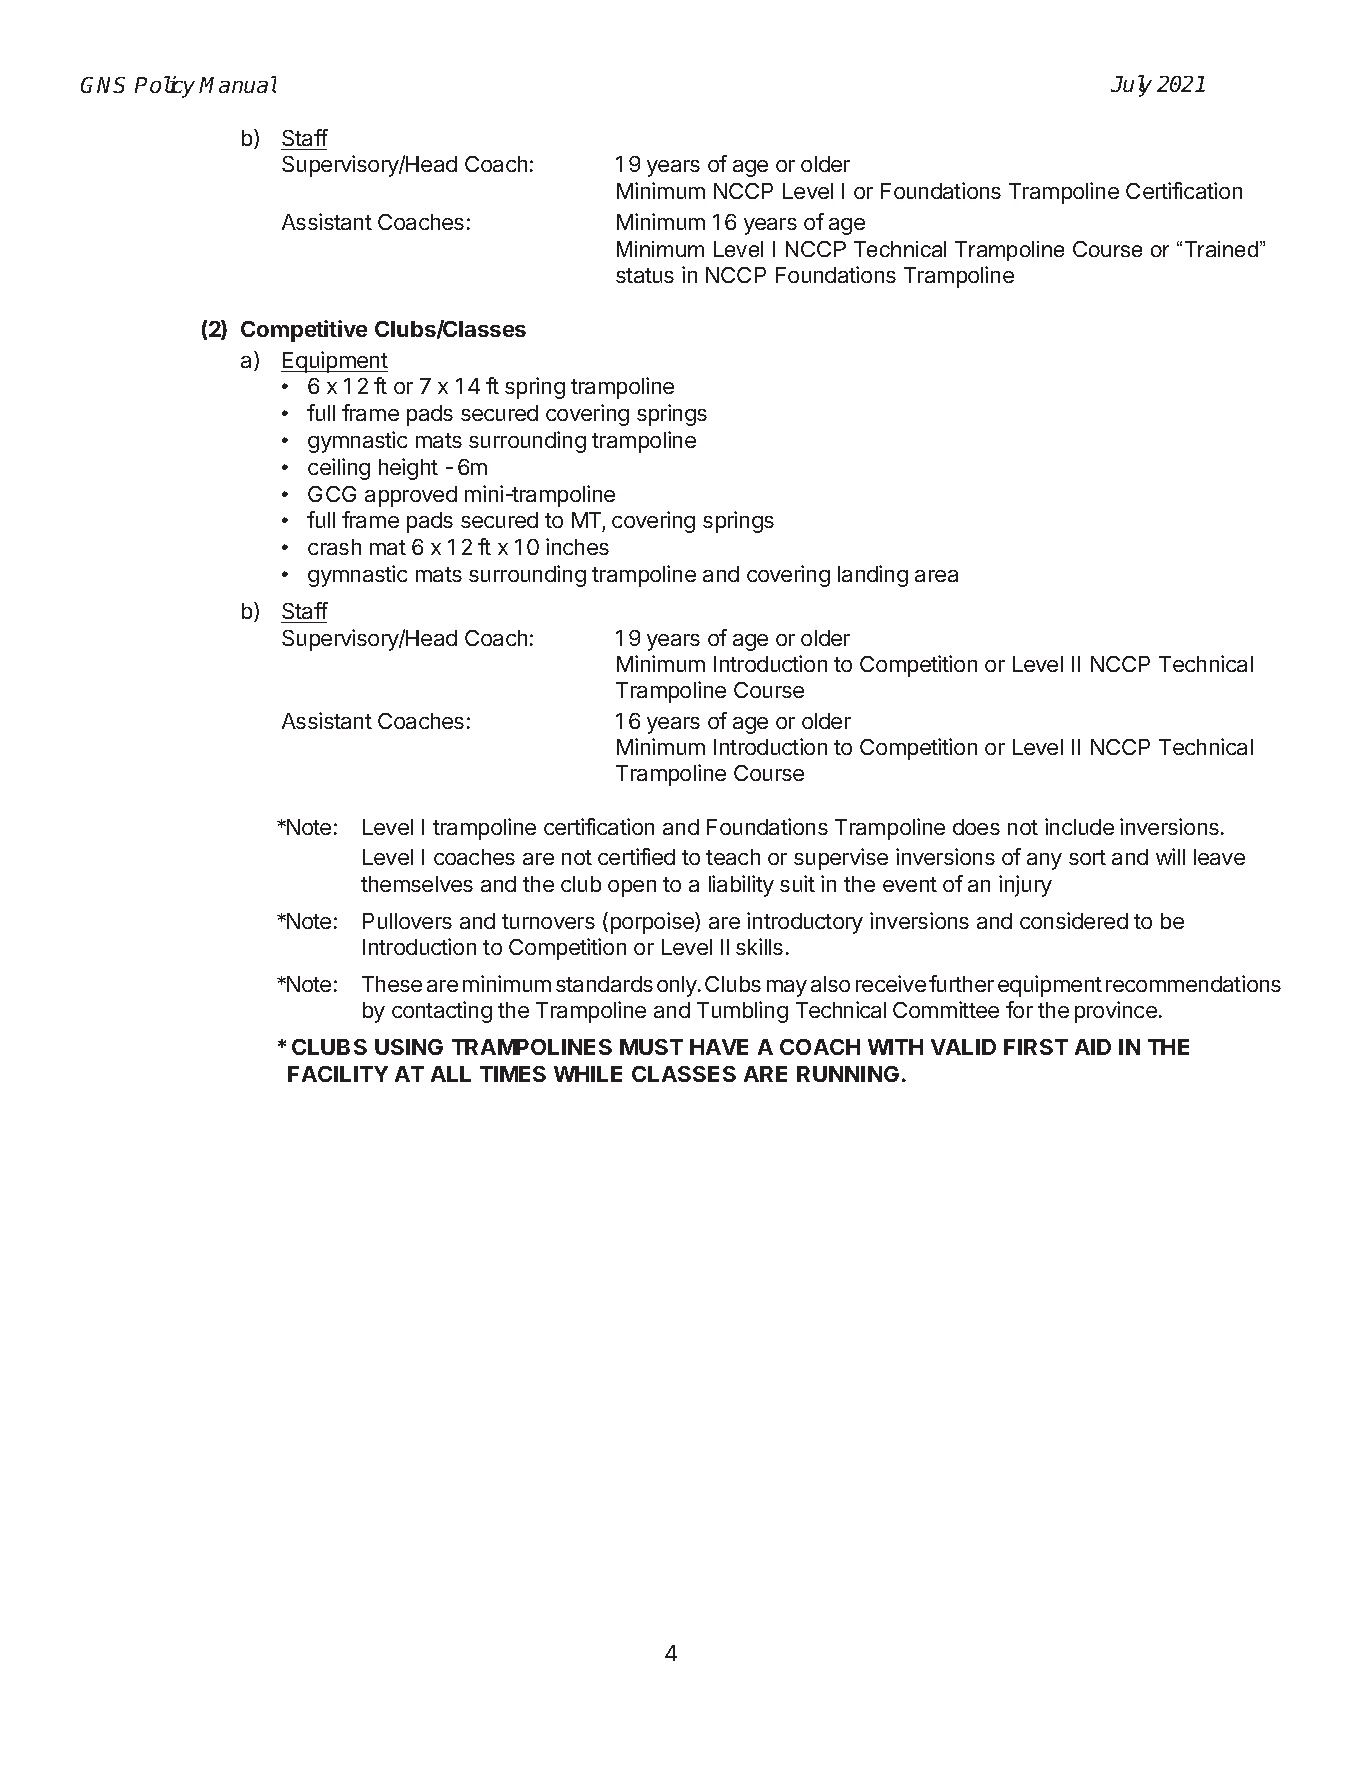 Image resolution: width=1365 pixels, height=1767 pixels. I want to click on inches, so click(577, 546).
